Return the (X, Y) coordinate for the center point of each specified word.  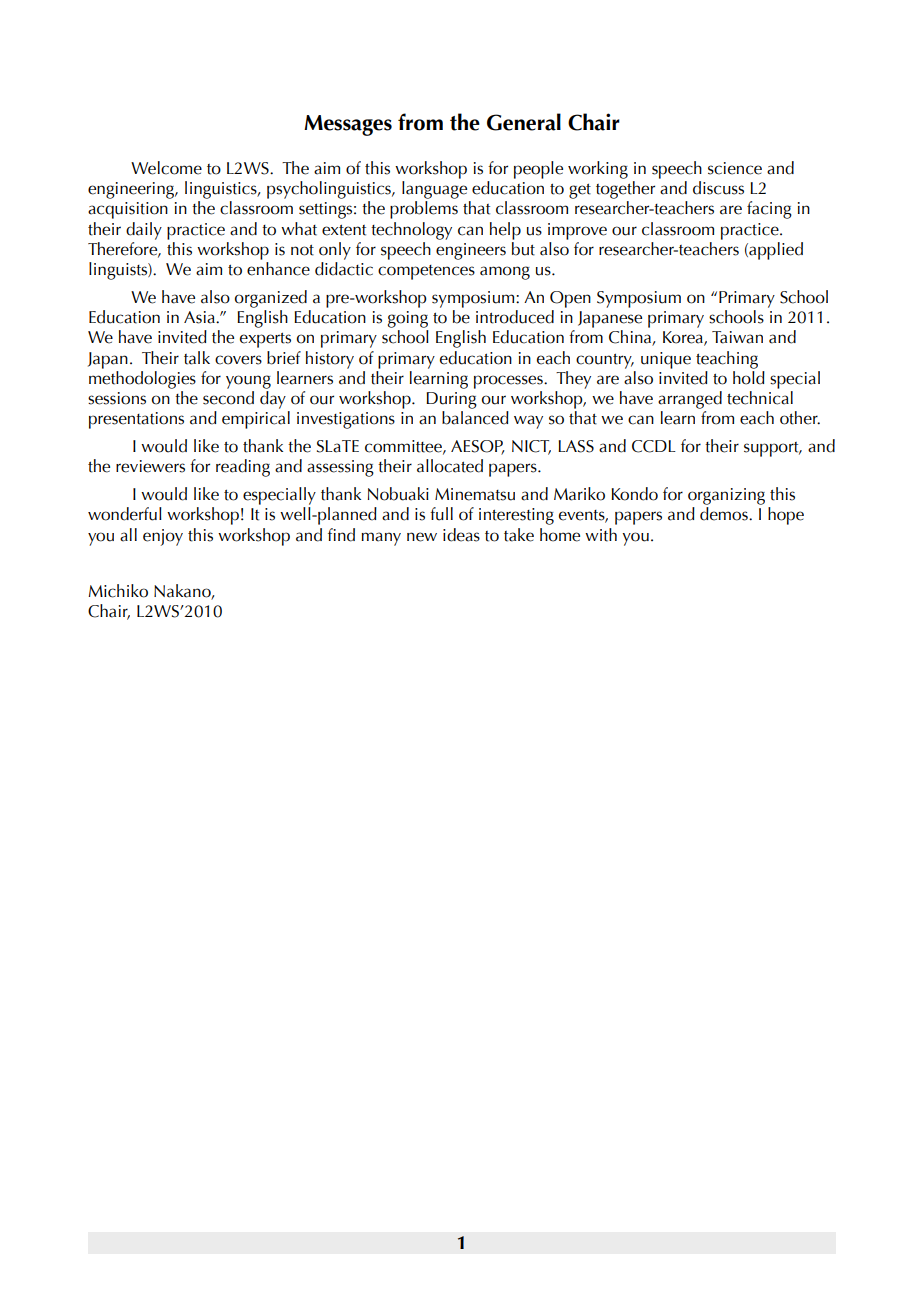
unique (666, 360)
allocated (450, 466)
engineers (471, 251)
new (422, 537)
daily (144, 231)
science (735, 168)
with (601, 535)
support (772, 449)
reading (243, 468)
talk (197, 358)
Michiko (118, 591)
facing (769, 210)
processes (509, 382)
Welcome (166, 168)
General (524, 122)
